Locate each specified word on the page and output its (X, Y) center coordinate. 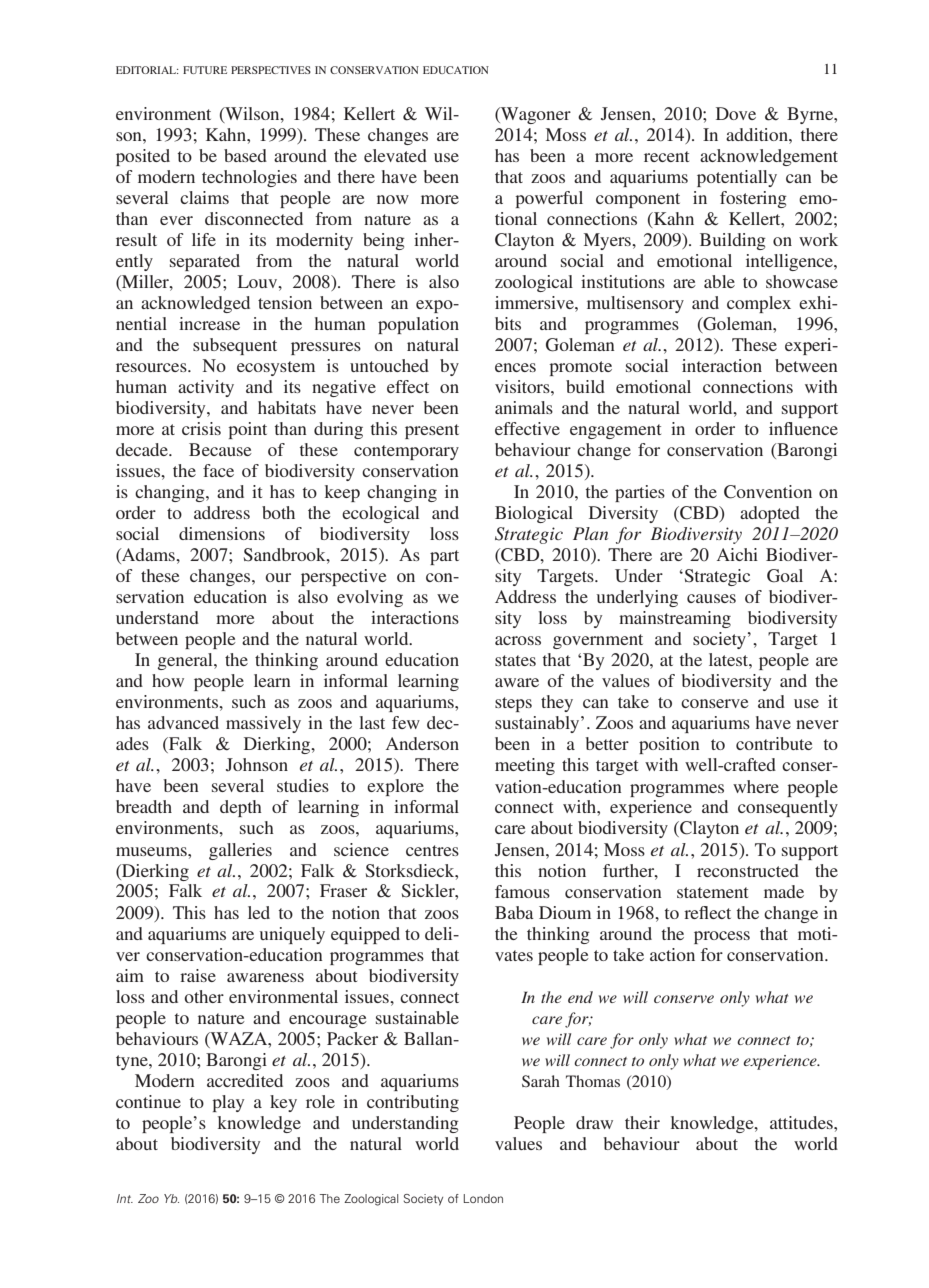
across (518, 640)
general (186, 661)
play (228, 1103)
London (483, 1198)
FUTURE (205, 70)
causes (711, 598)
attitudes (802, 1122)
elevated (395, 155)
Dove (736, 113)
